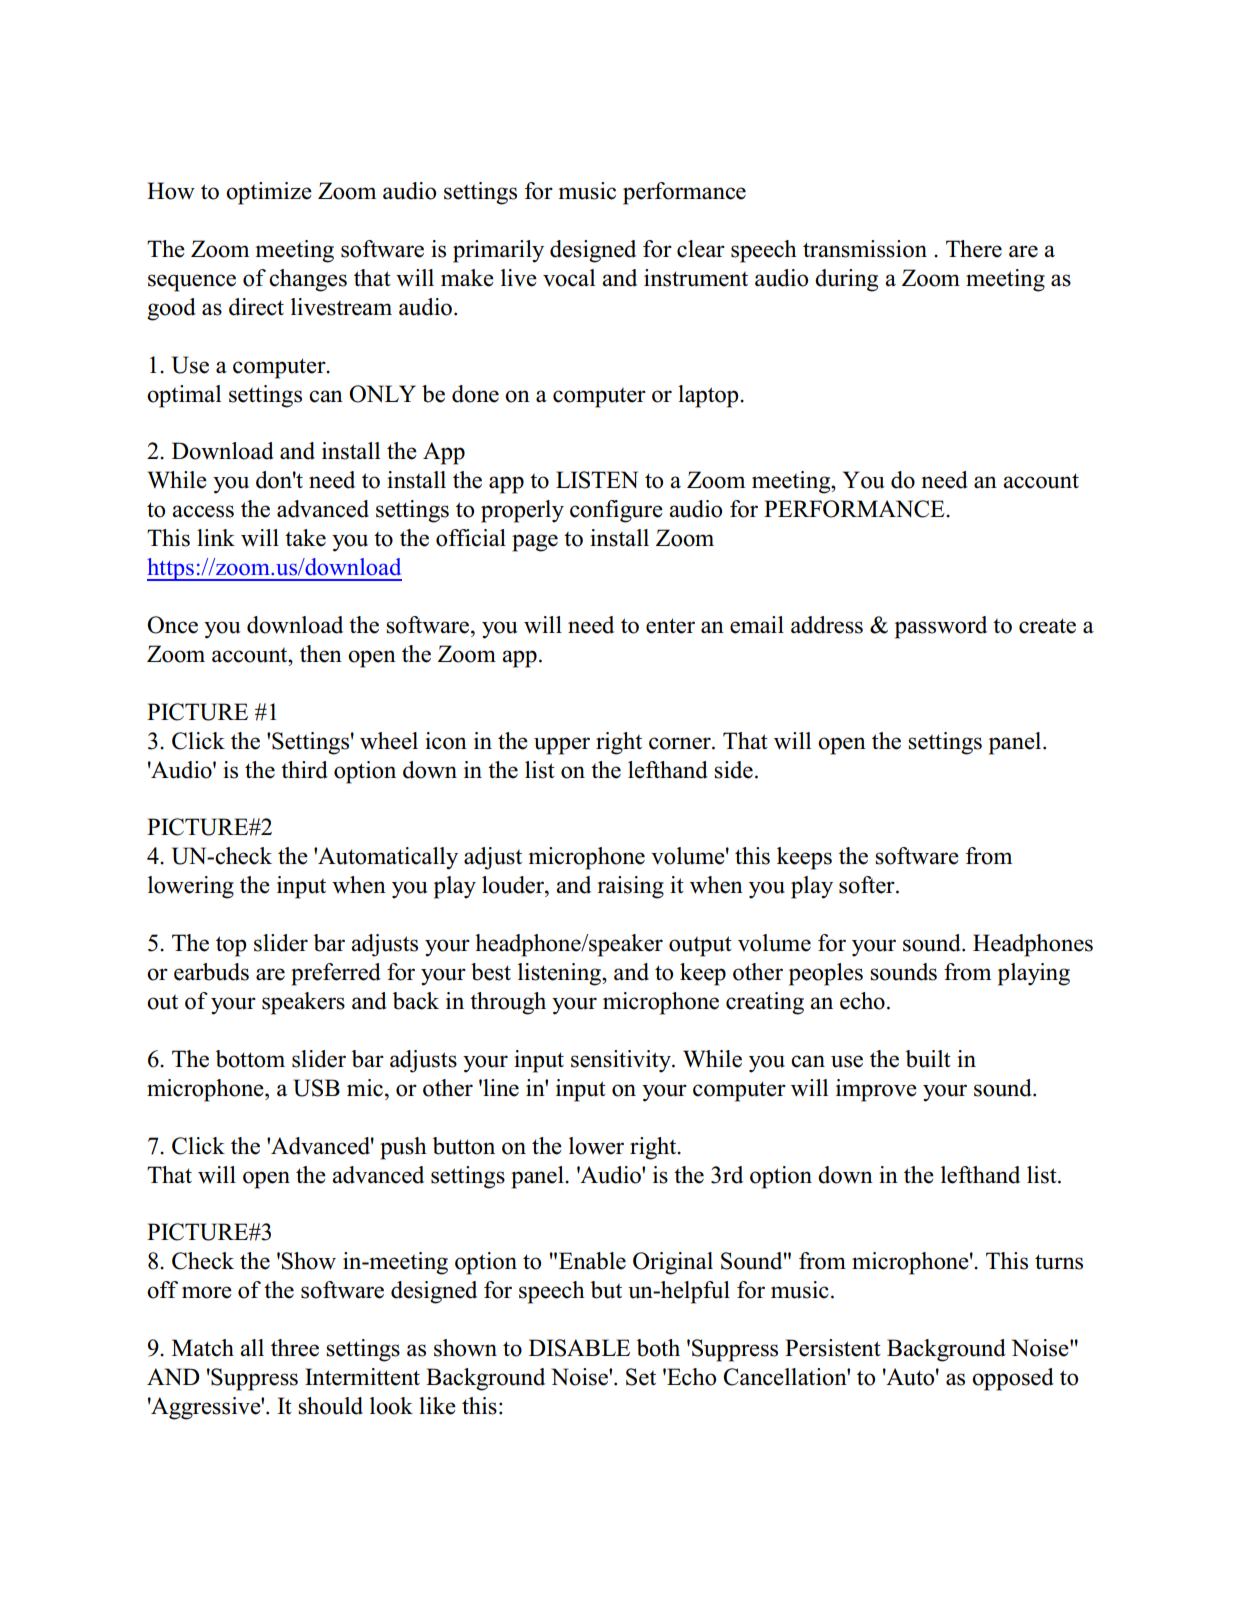  Describe the element at coordinates (304, 770) in the image. I see `third` at that location.
